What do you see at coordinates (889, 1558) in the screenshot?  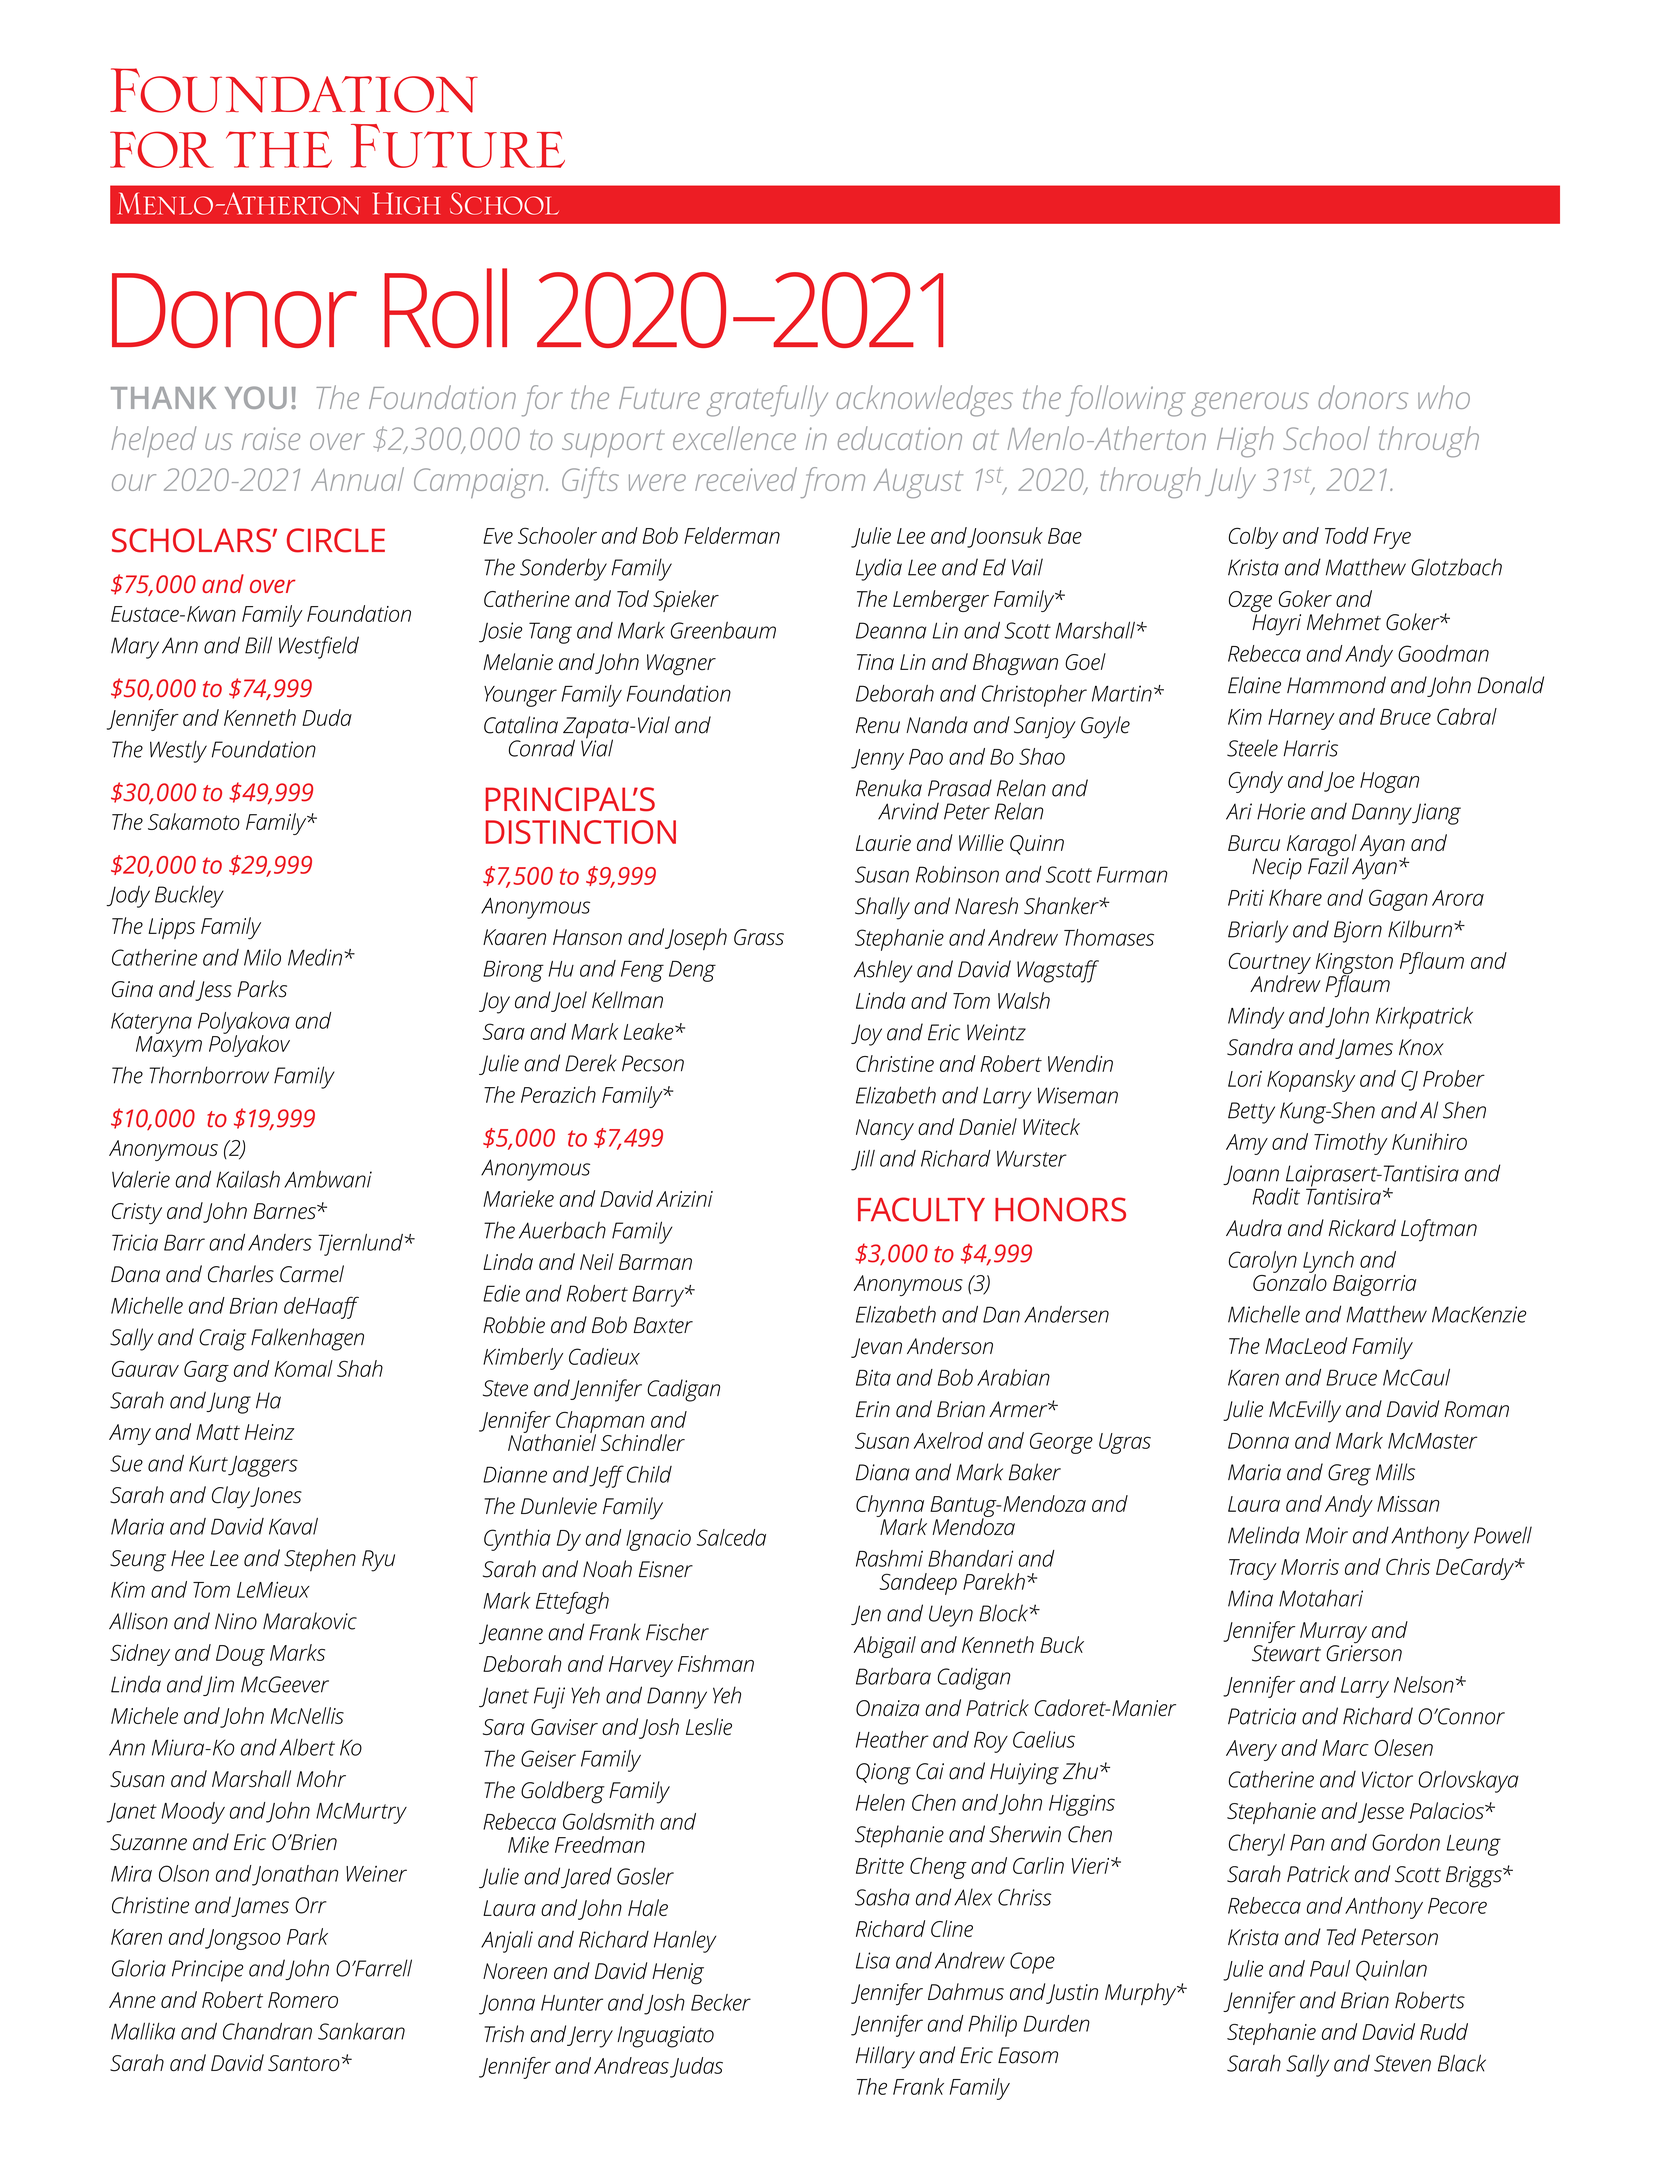 I see `Rashmi` at bounding box center [889, 1558].
